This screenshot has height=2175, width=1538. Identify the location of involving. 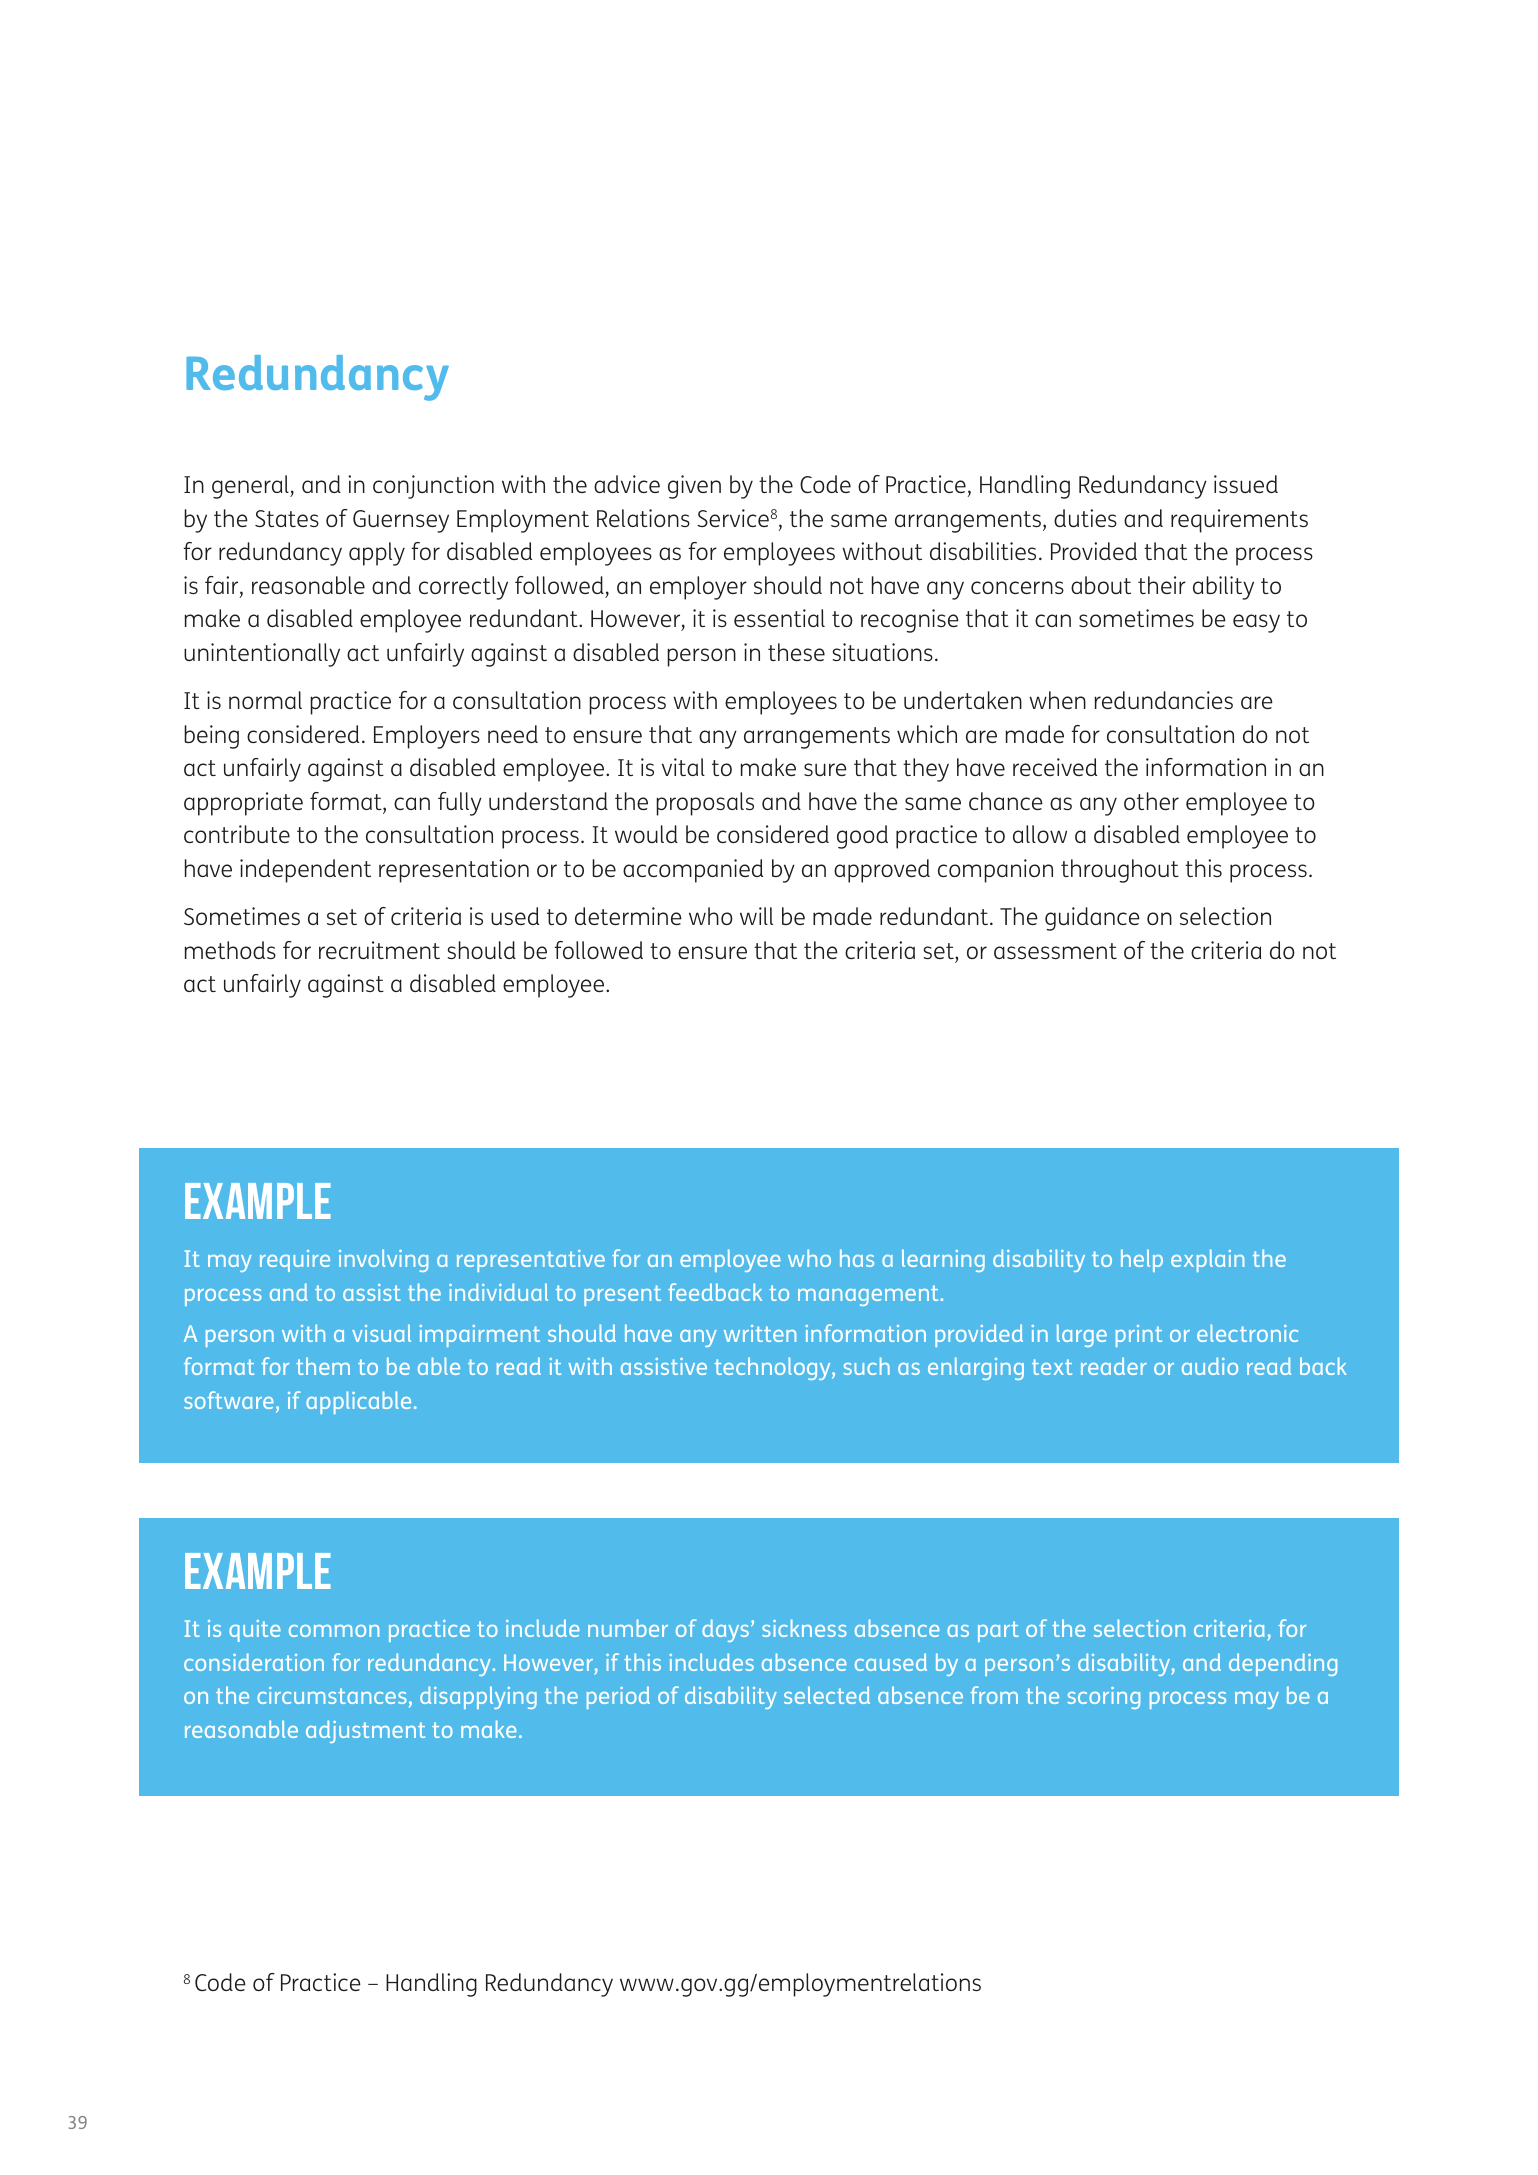
(383, 1260).
